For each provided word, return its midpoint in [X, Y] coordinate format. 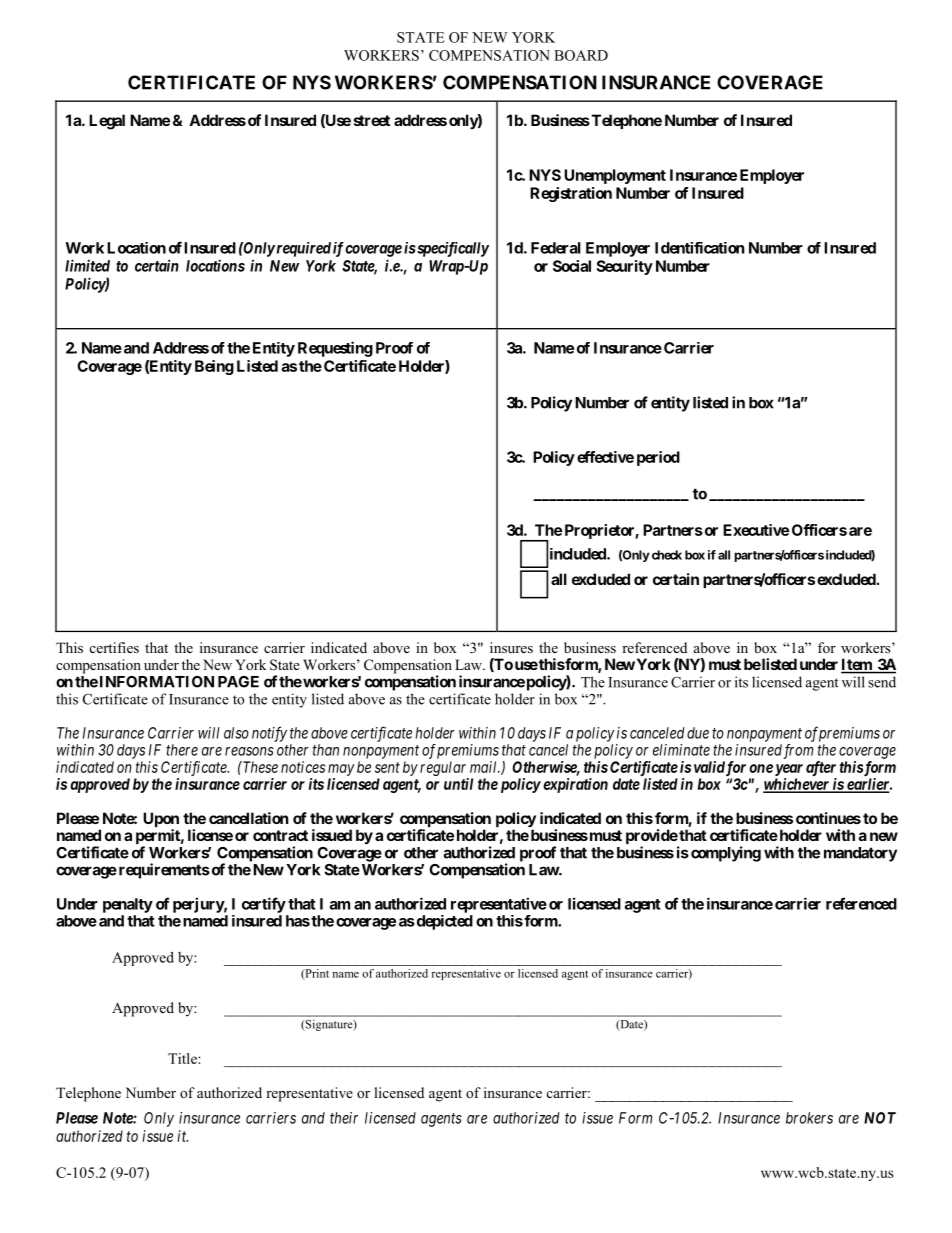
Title [183, 1058]
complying [726, 854]
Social [572, 266]
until [458, 784]
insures [511, 647]
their [344, 1118]
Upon [161, 821]
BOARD [581, 55]
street [372, 120]
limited [87, 265]
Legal [107, 122]
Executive [756, 530]
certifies [114, 647]
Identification [699, 248]
